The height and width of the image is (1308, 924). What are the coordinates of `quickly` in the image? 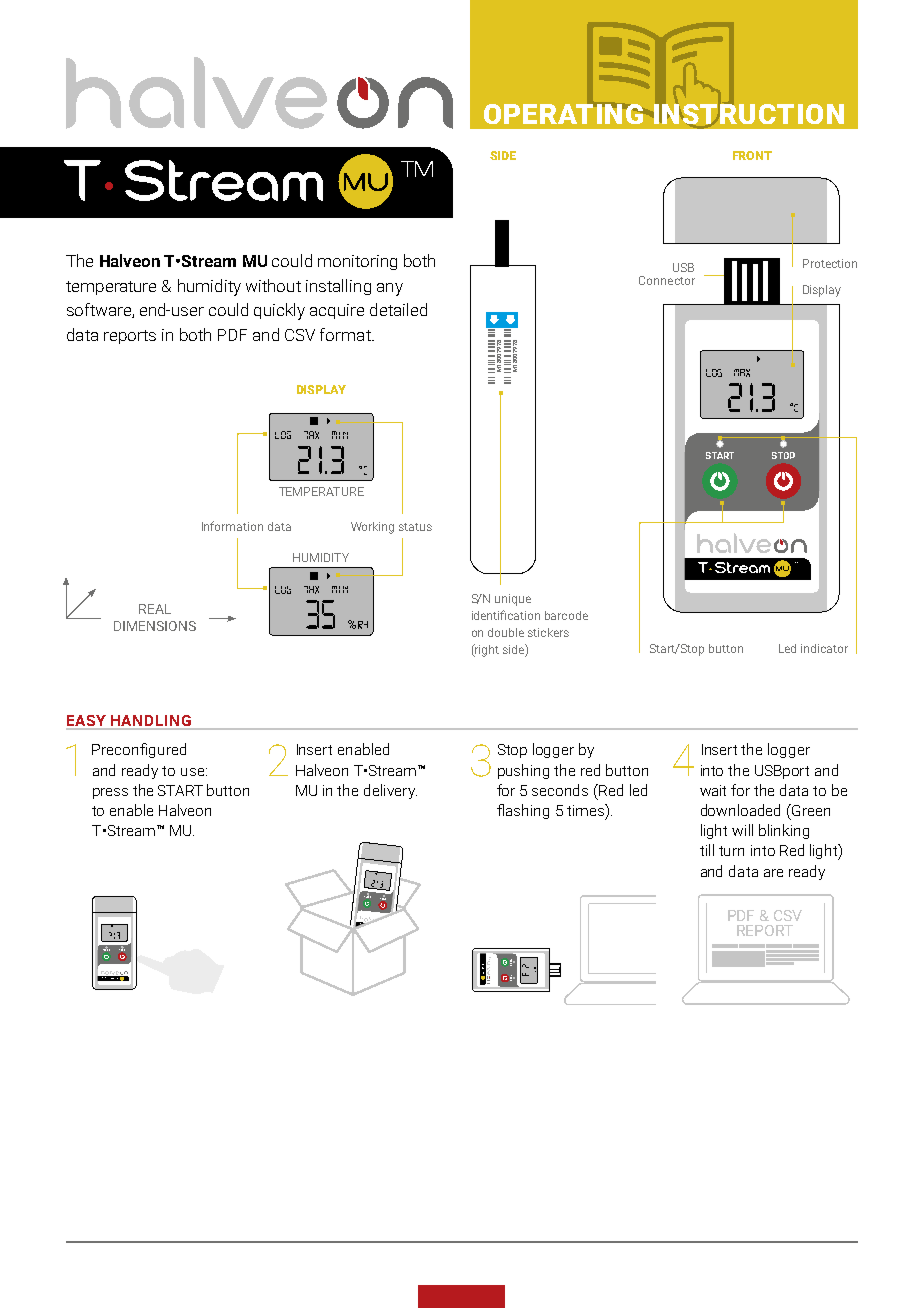 It's located at (279, 311).
